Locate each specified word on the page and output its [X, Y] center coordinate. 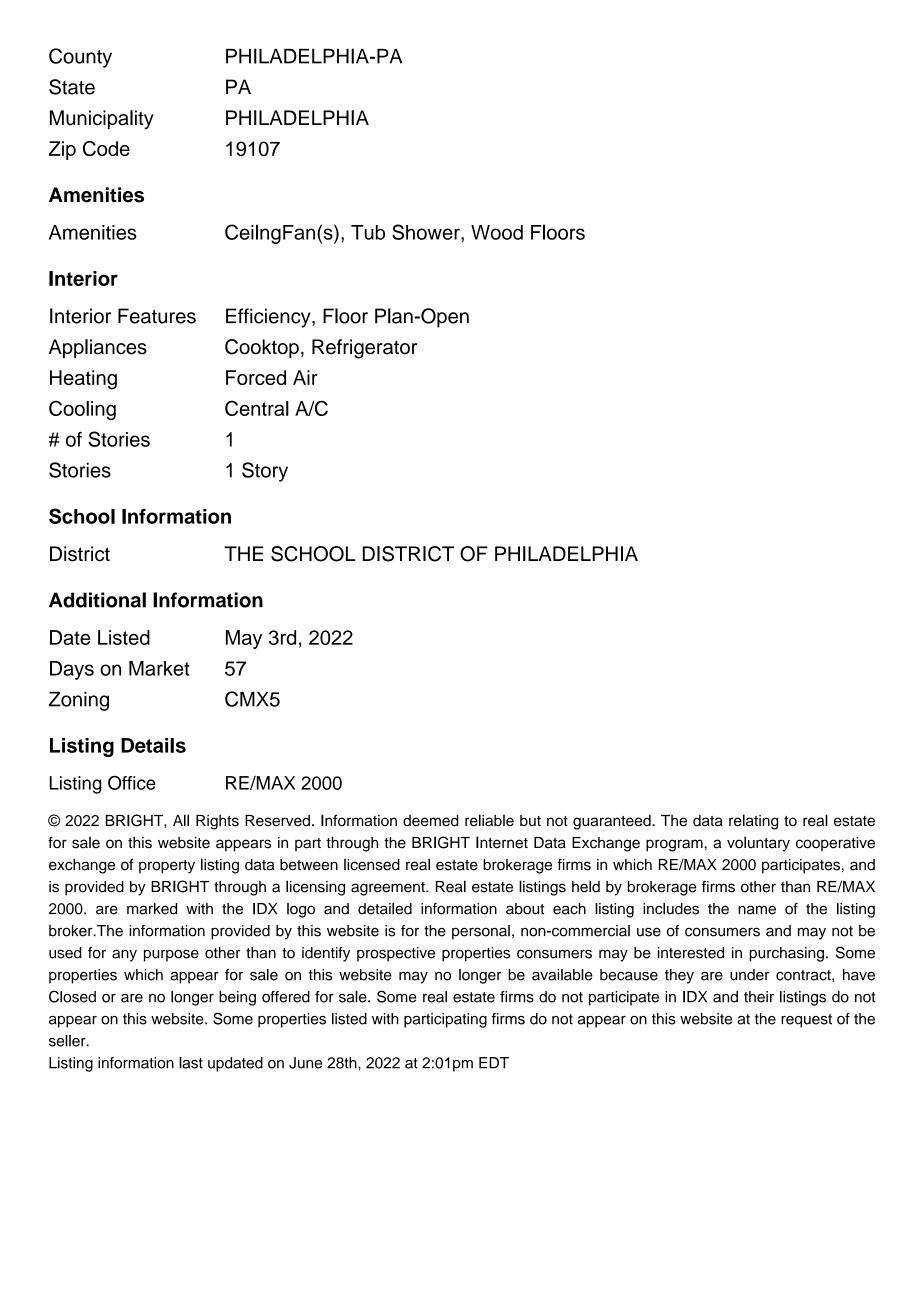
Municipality [102, 120]
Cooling [82, 410]
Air [305, 377]
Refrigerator [364, 349]
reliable [489, 820]
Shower [427, 232]
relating [753, 822]
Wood [497, 232]
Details [153, 745]
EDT [494, 1063]
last [191, 1063]
